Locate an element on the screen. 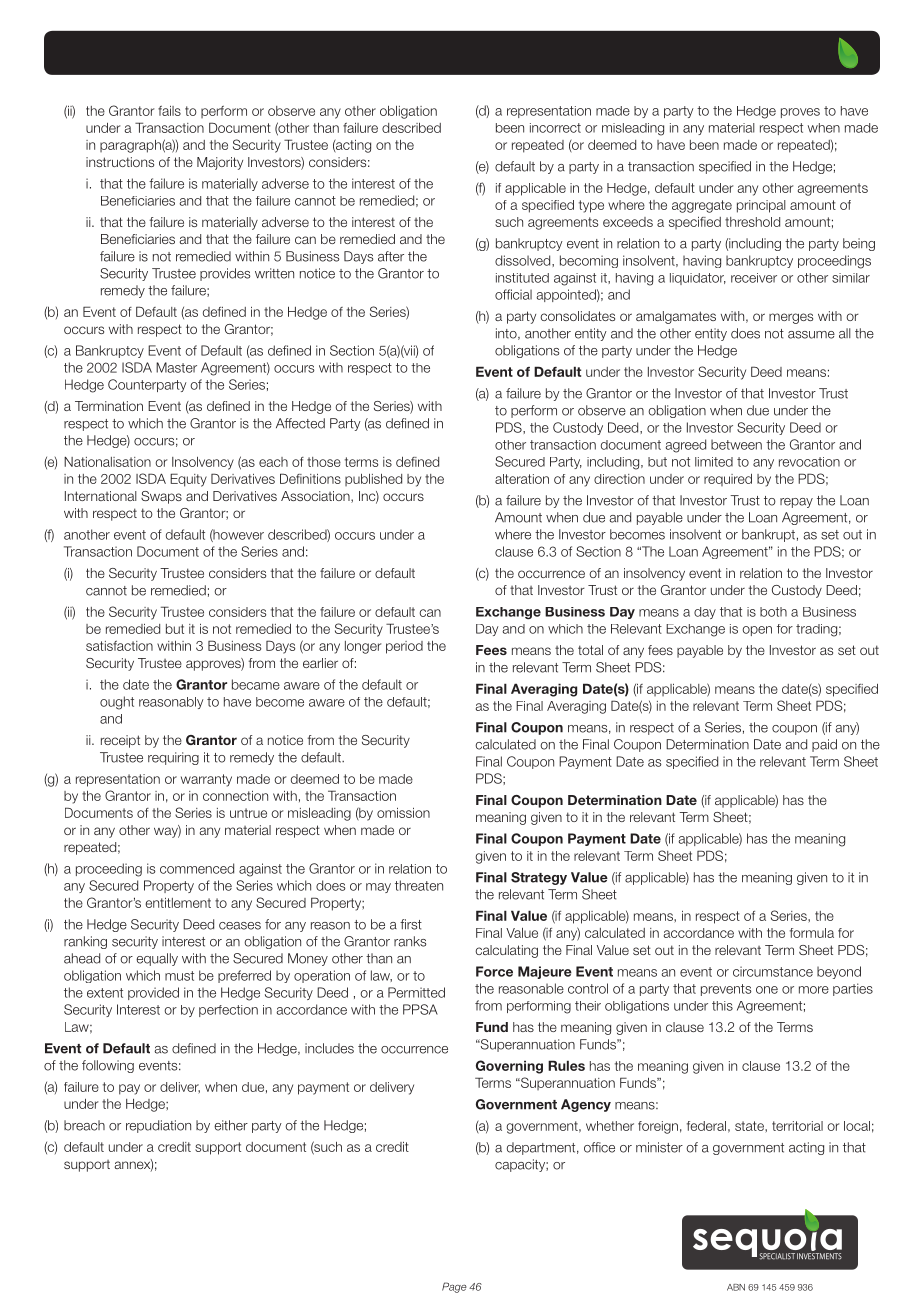 Image resolution: width=924 pixels, height=1308 pixels. principal is located at coordinates (761, 206).
